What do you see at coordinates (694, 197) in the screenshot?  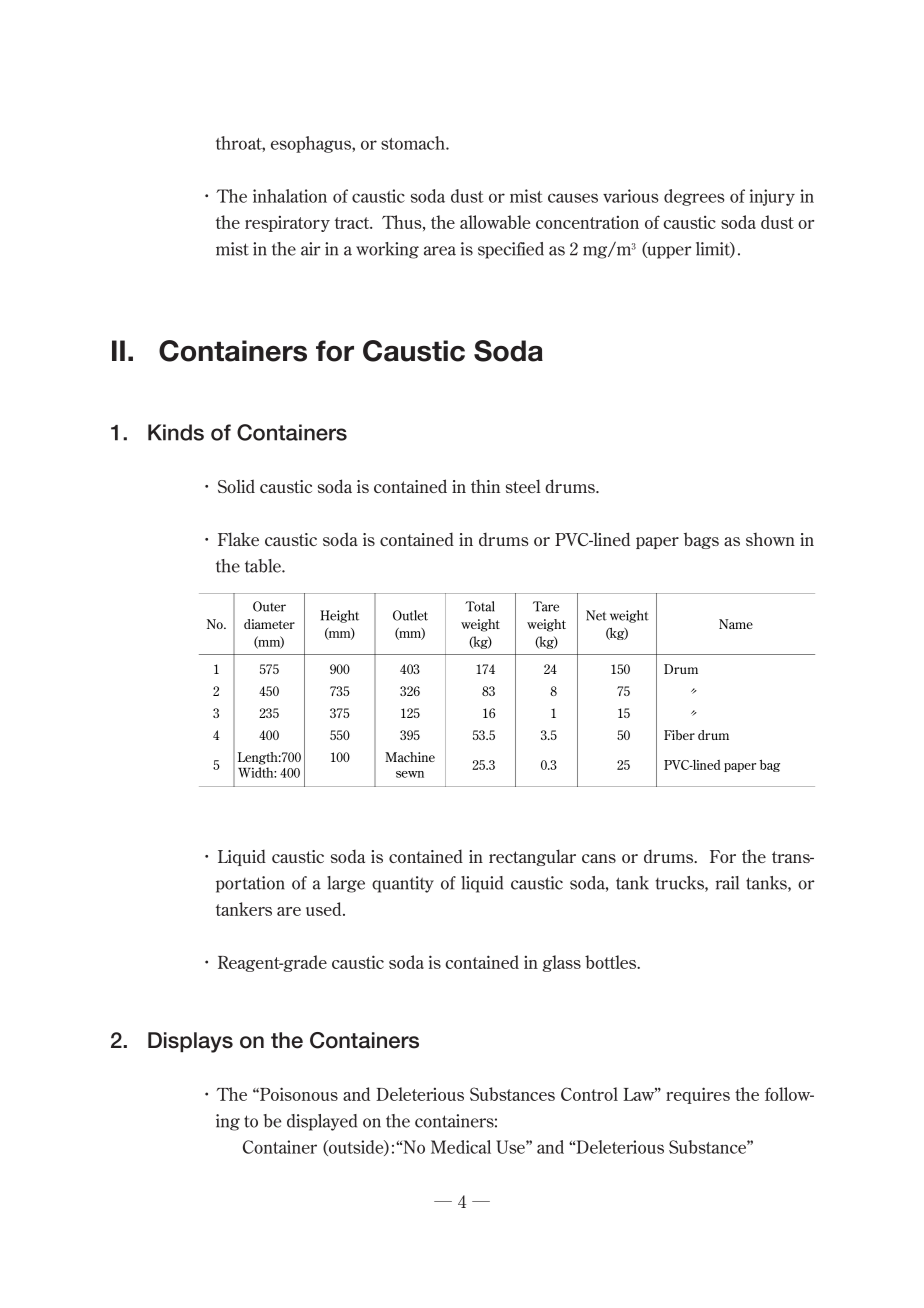 I see `degrees` at bounding box center [694, 197].
